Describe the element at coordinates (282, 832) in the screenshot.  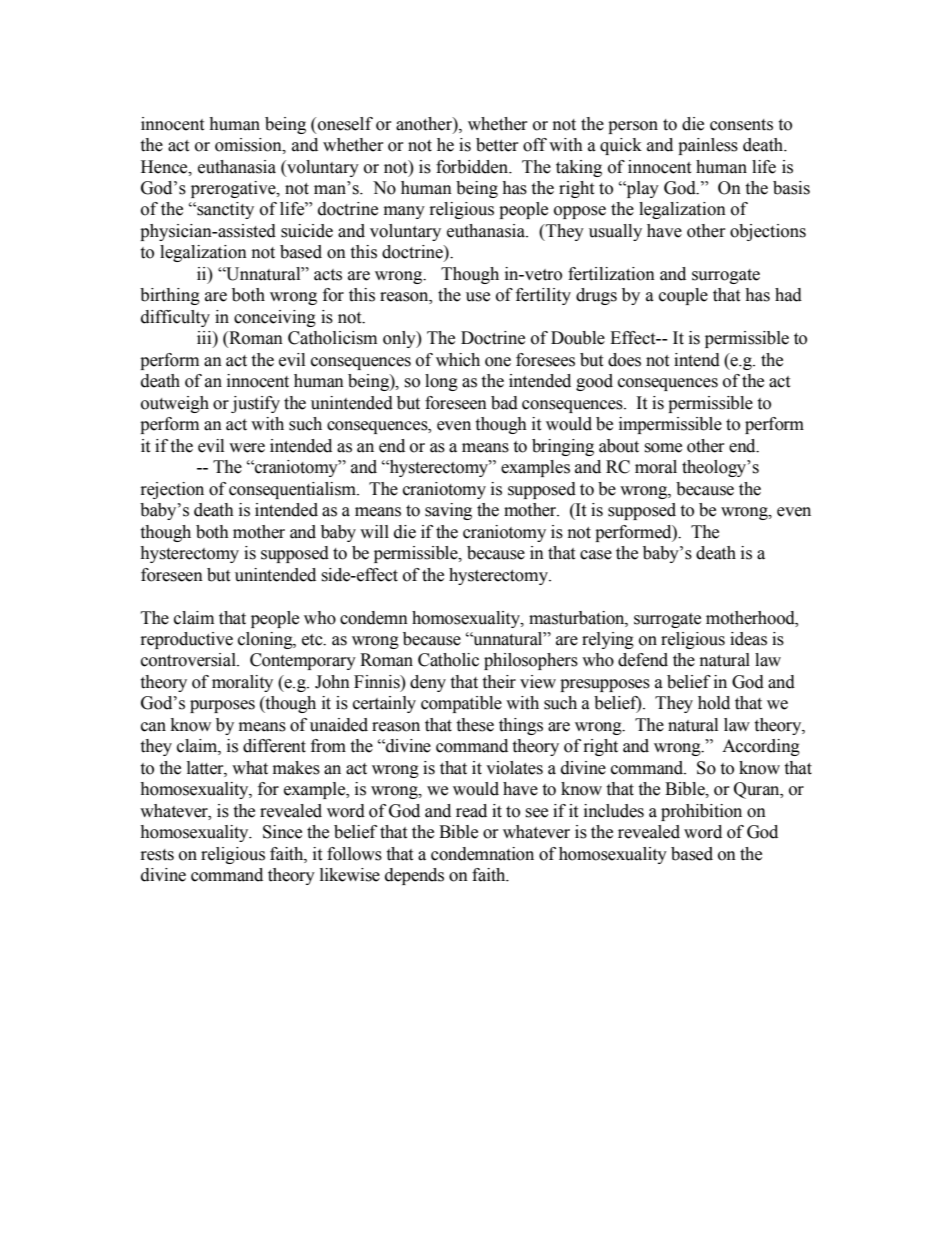
I see `Since` at that location.
